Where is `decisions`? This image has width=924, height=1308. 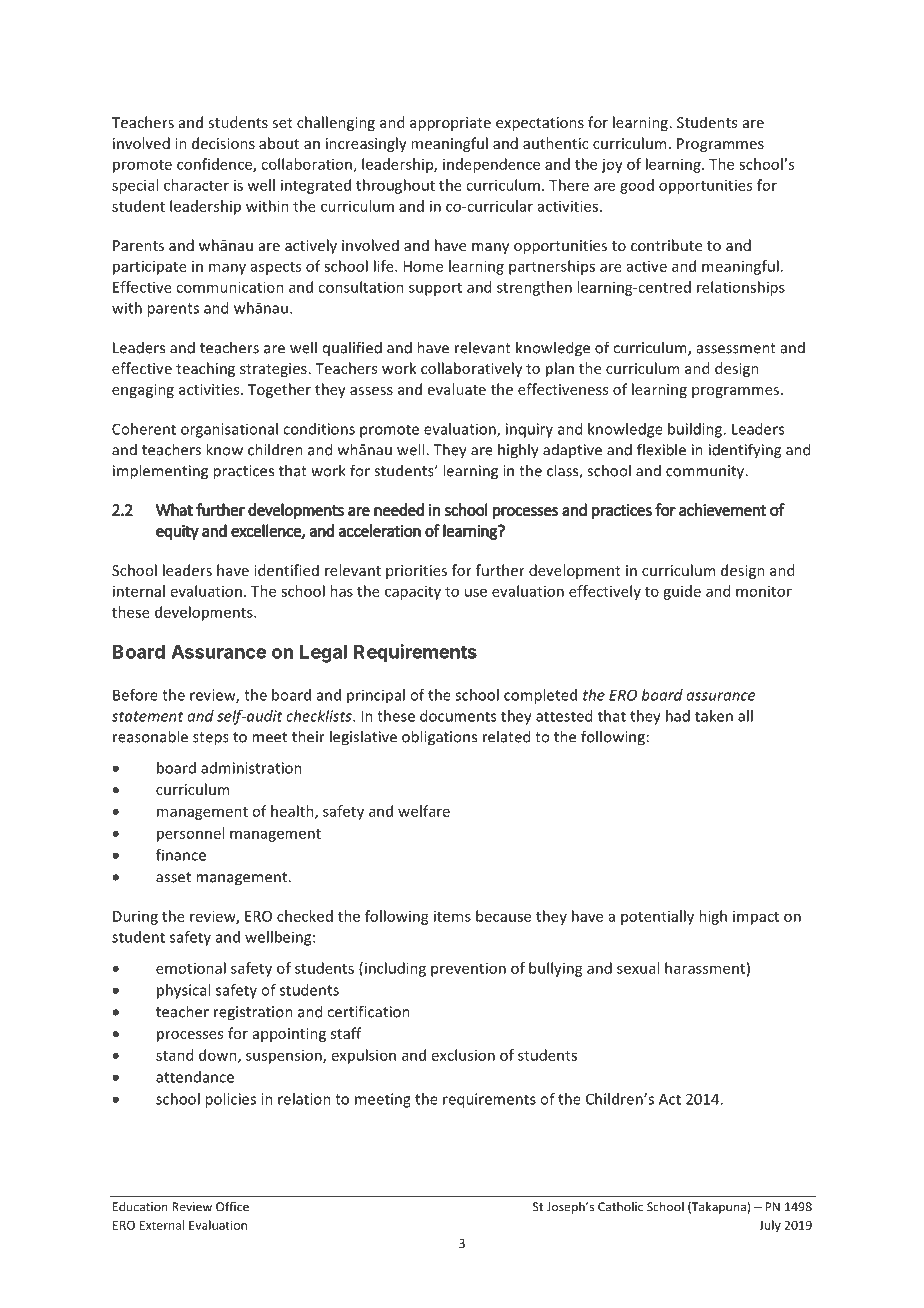 decisions is located at coordinates (223, 143).
